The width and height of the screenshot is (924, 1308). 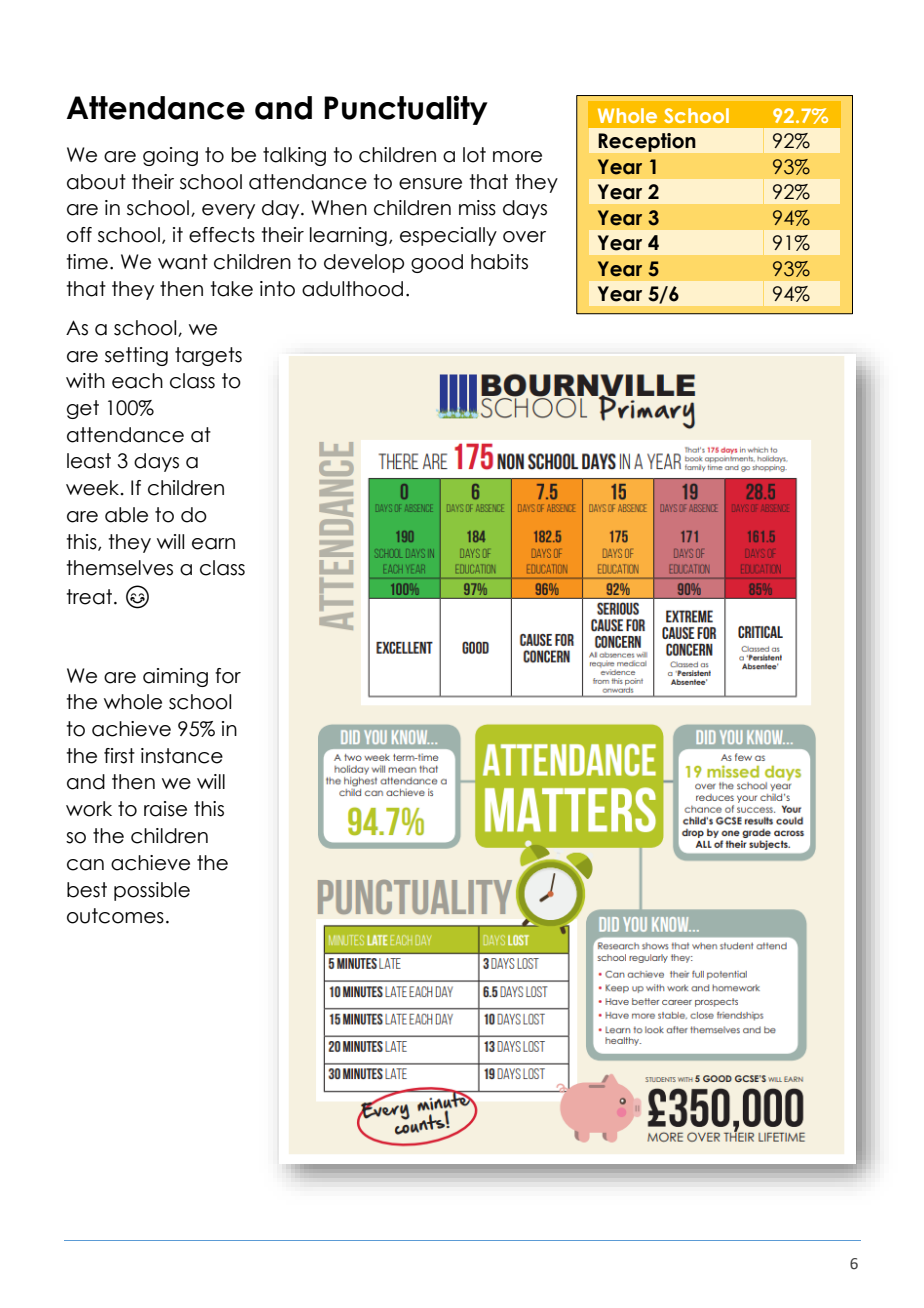 What do you see at coordinates (647, 142) in the screenshot?
I see `Reception` at bounding box center [647, 142].
